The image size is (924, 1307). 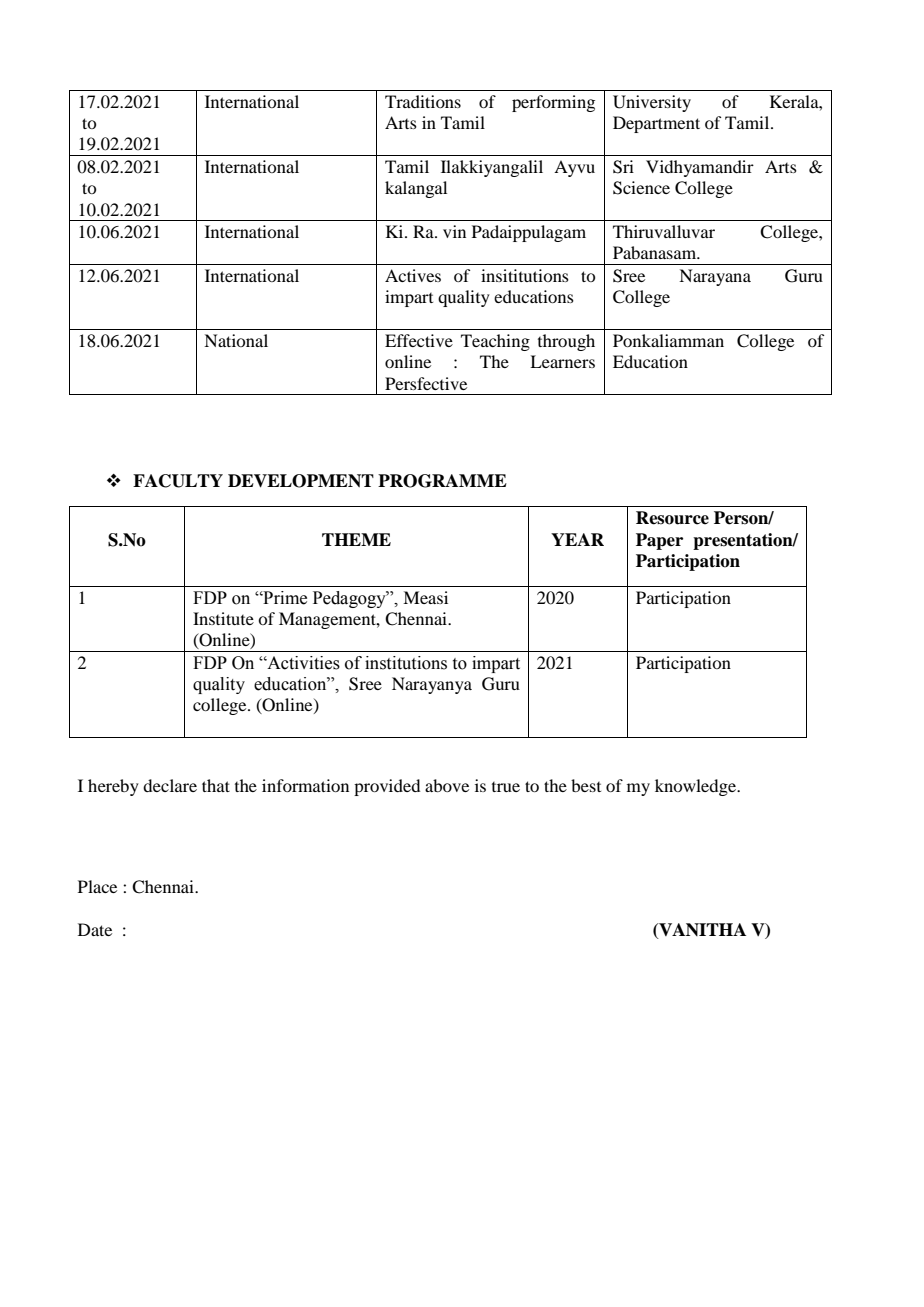 I want to click on Place, so click(x=97, y=886).
